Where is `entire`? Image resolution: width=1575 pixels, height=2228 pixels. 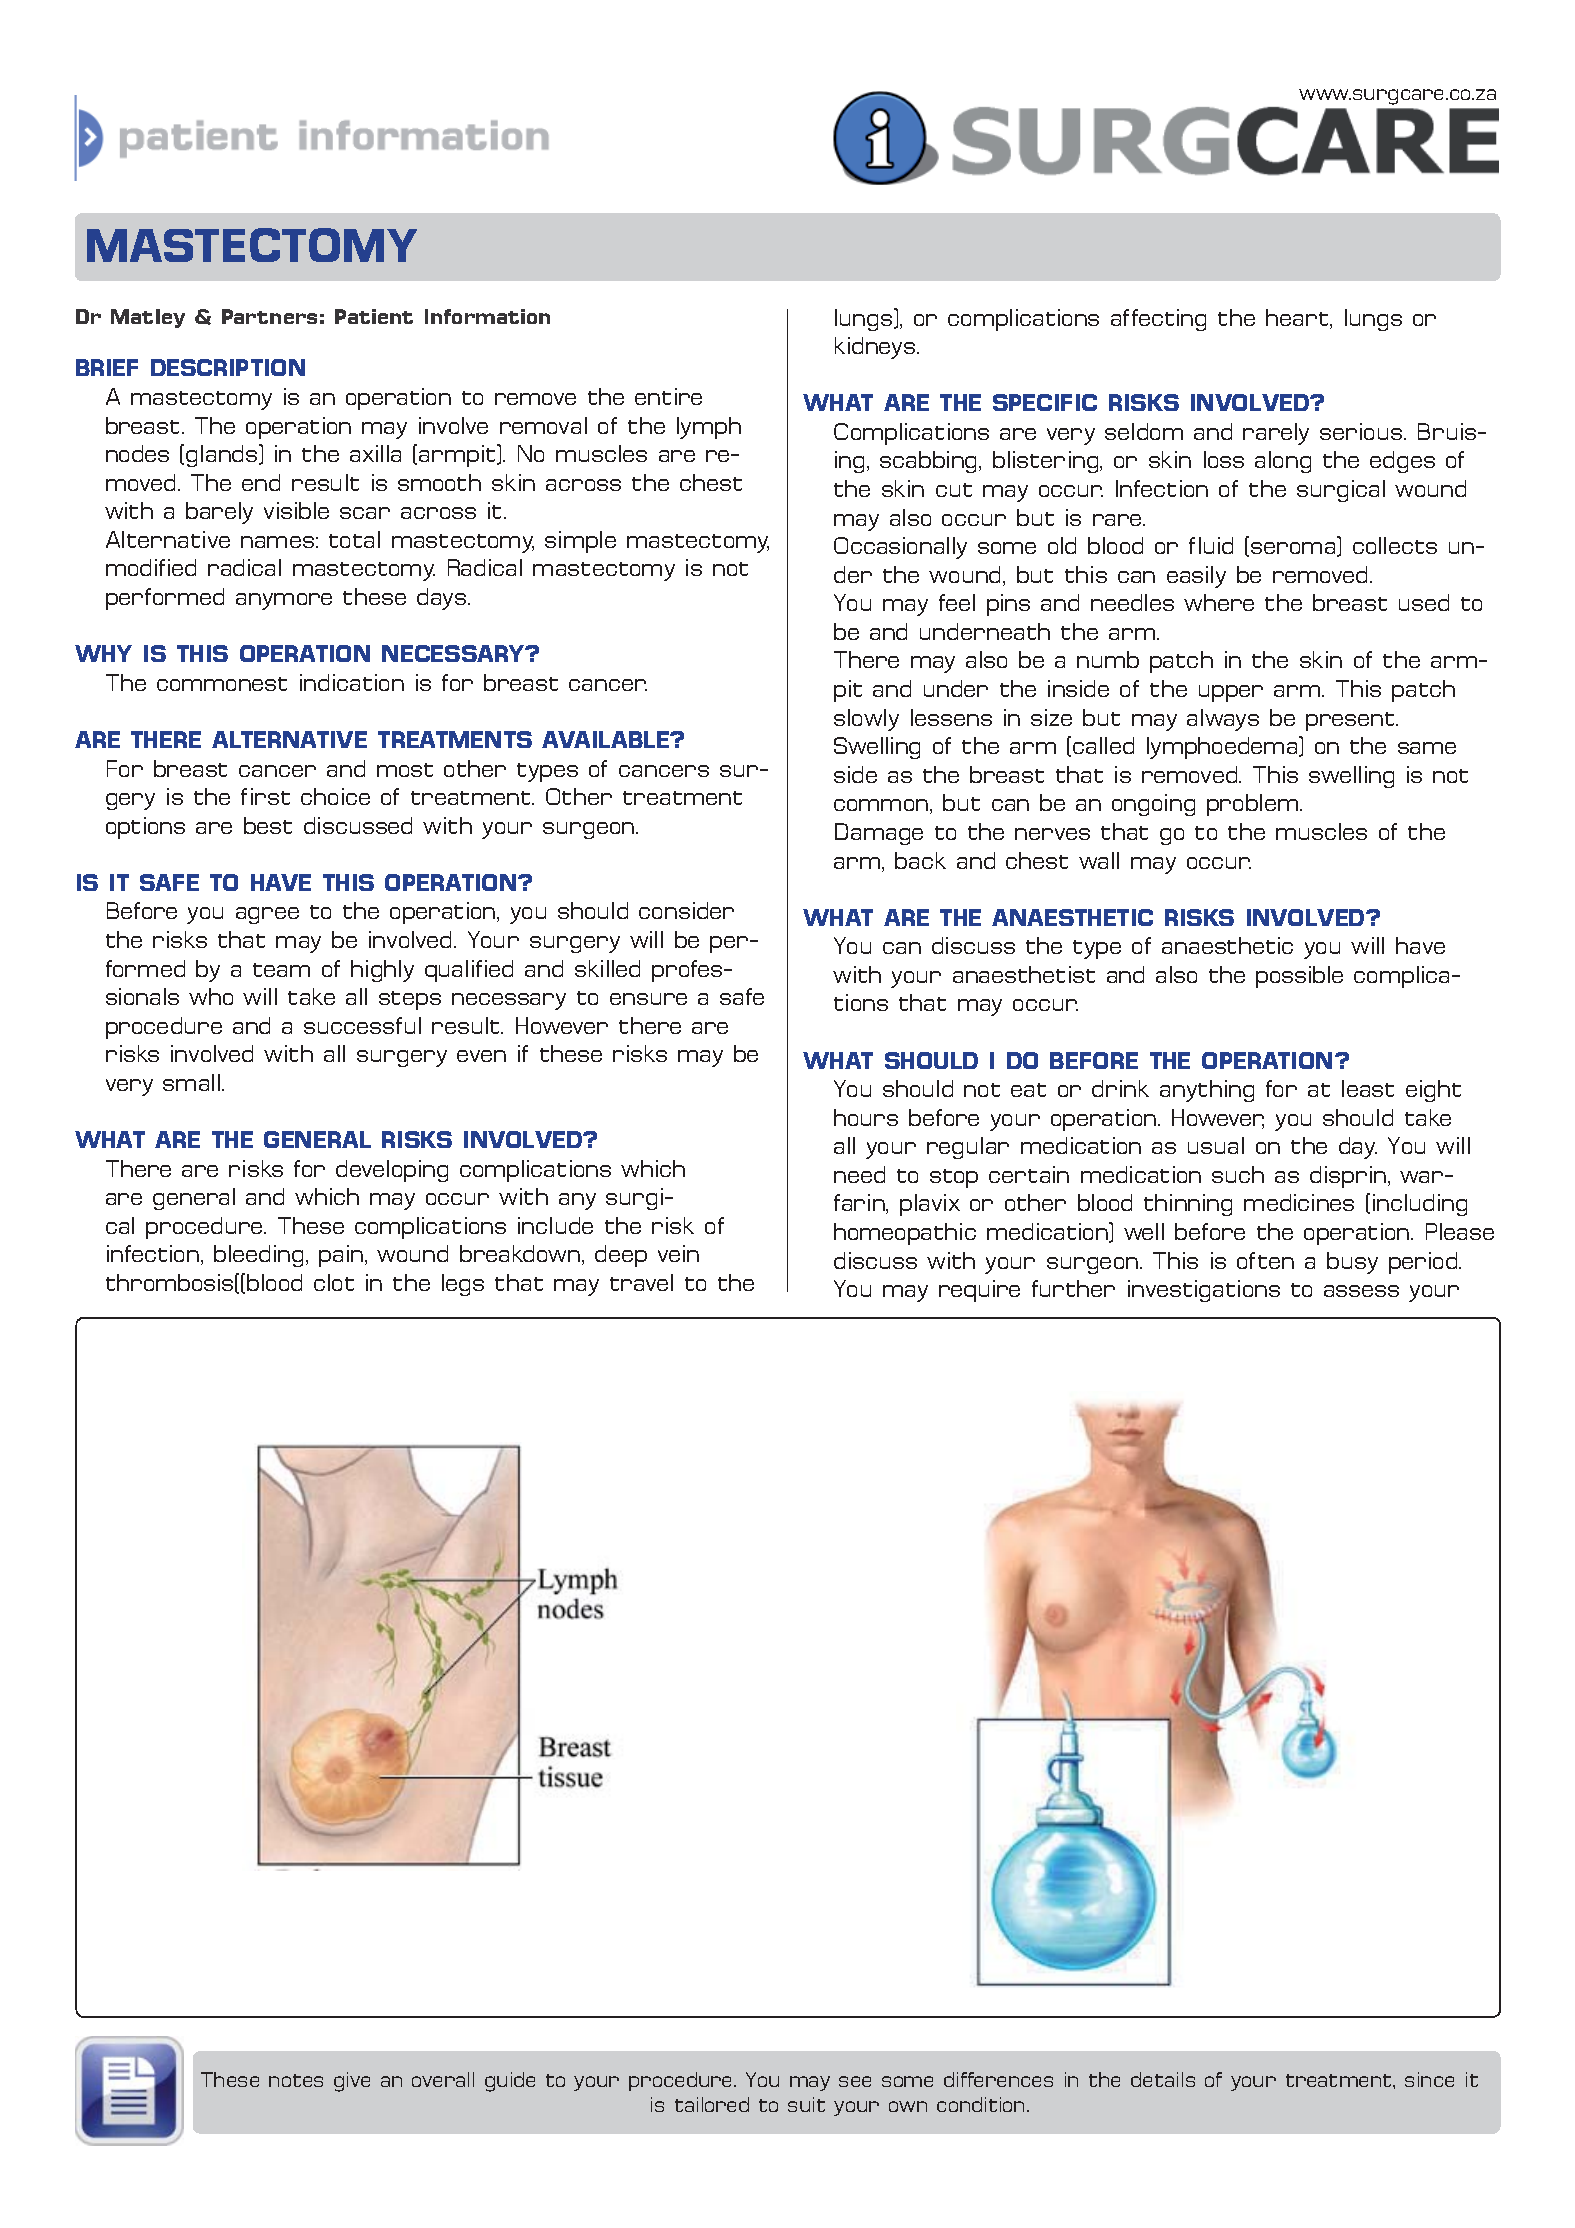
entire is located at coordinates (668, 396).
